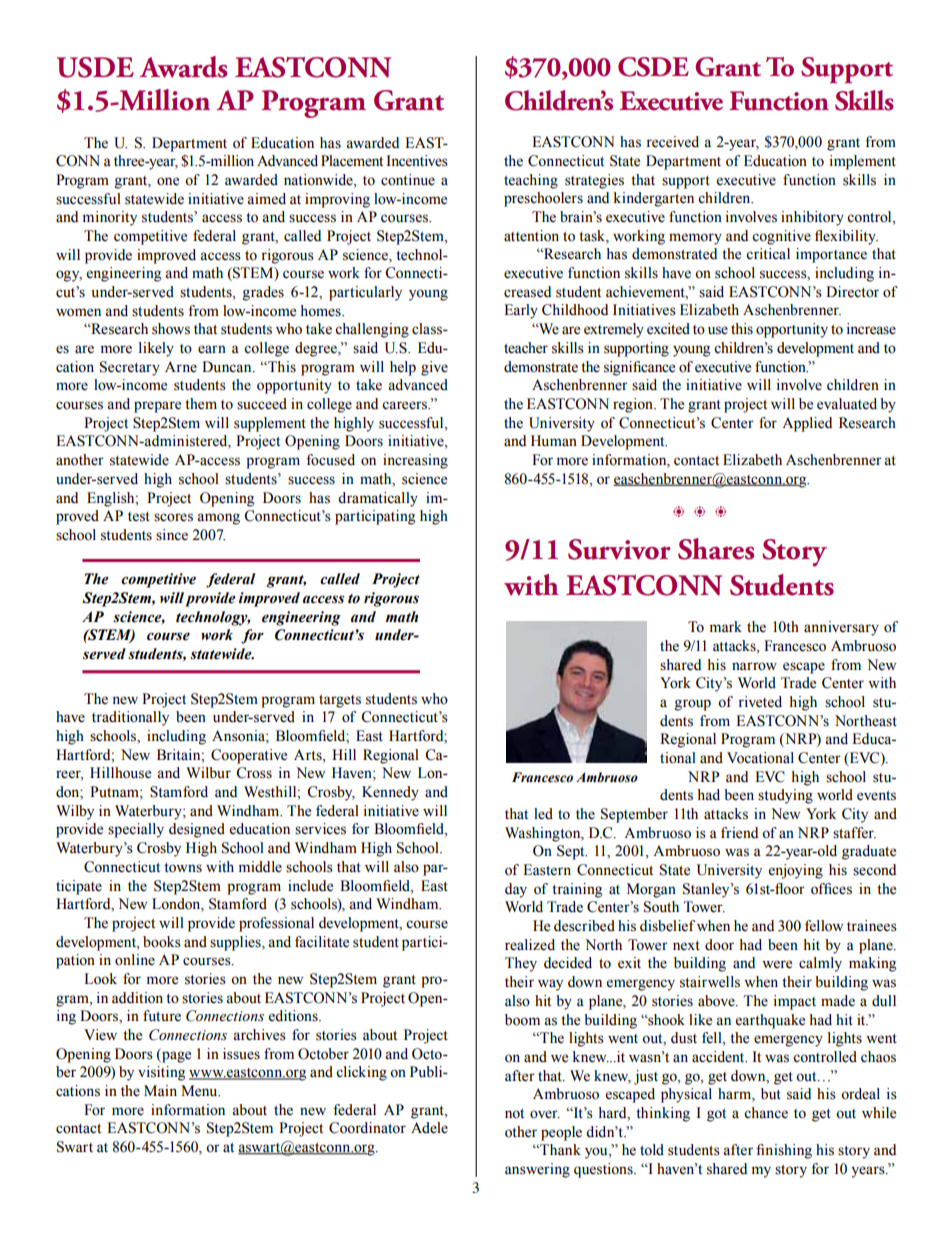  Describe the element at coordinates (181, 367) in the page. I see `Arne` at that location.
